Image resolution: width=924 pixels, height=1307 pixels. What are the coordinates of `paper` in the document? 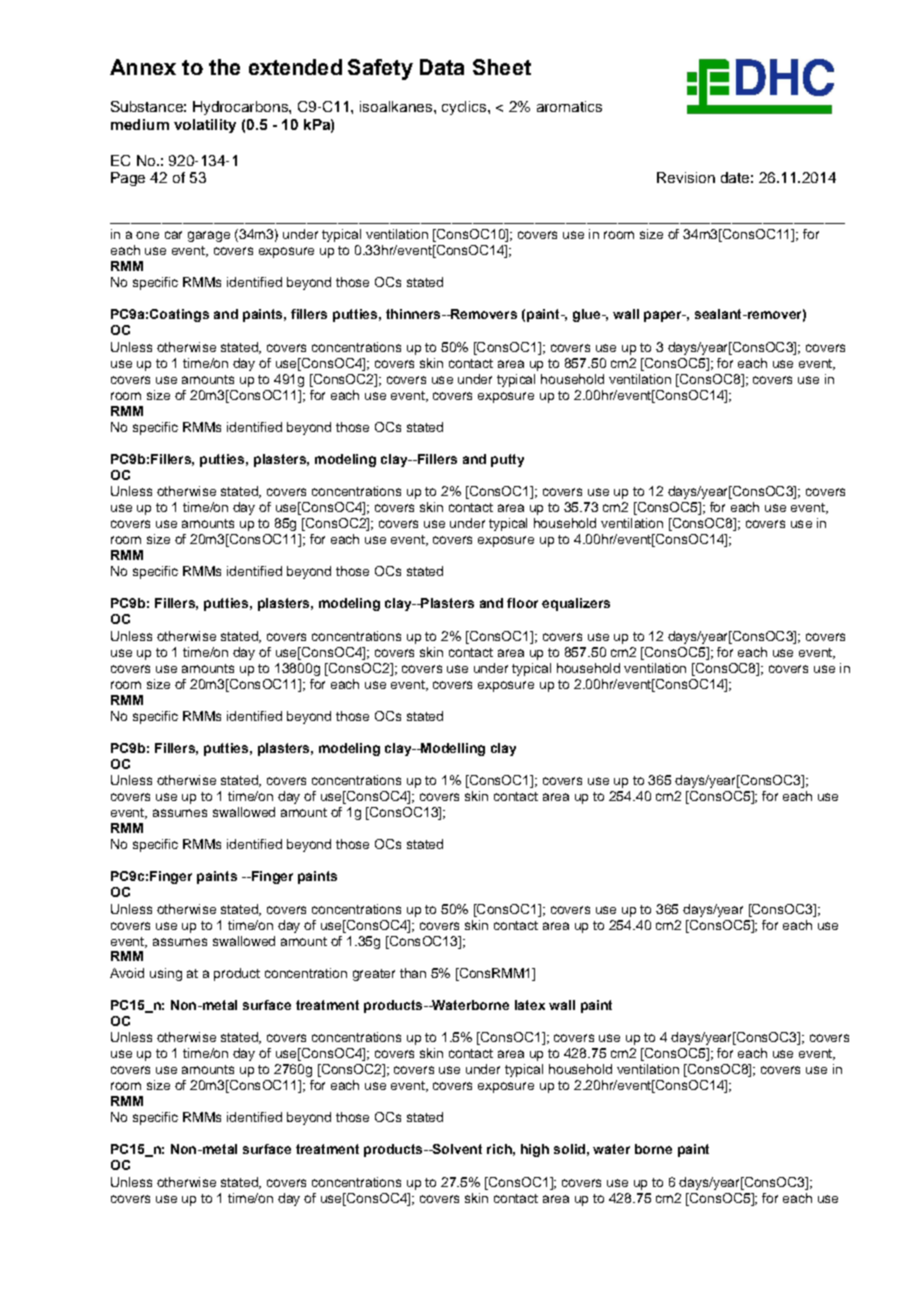 It's located at (664, 316).
